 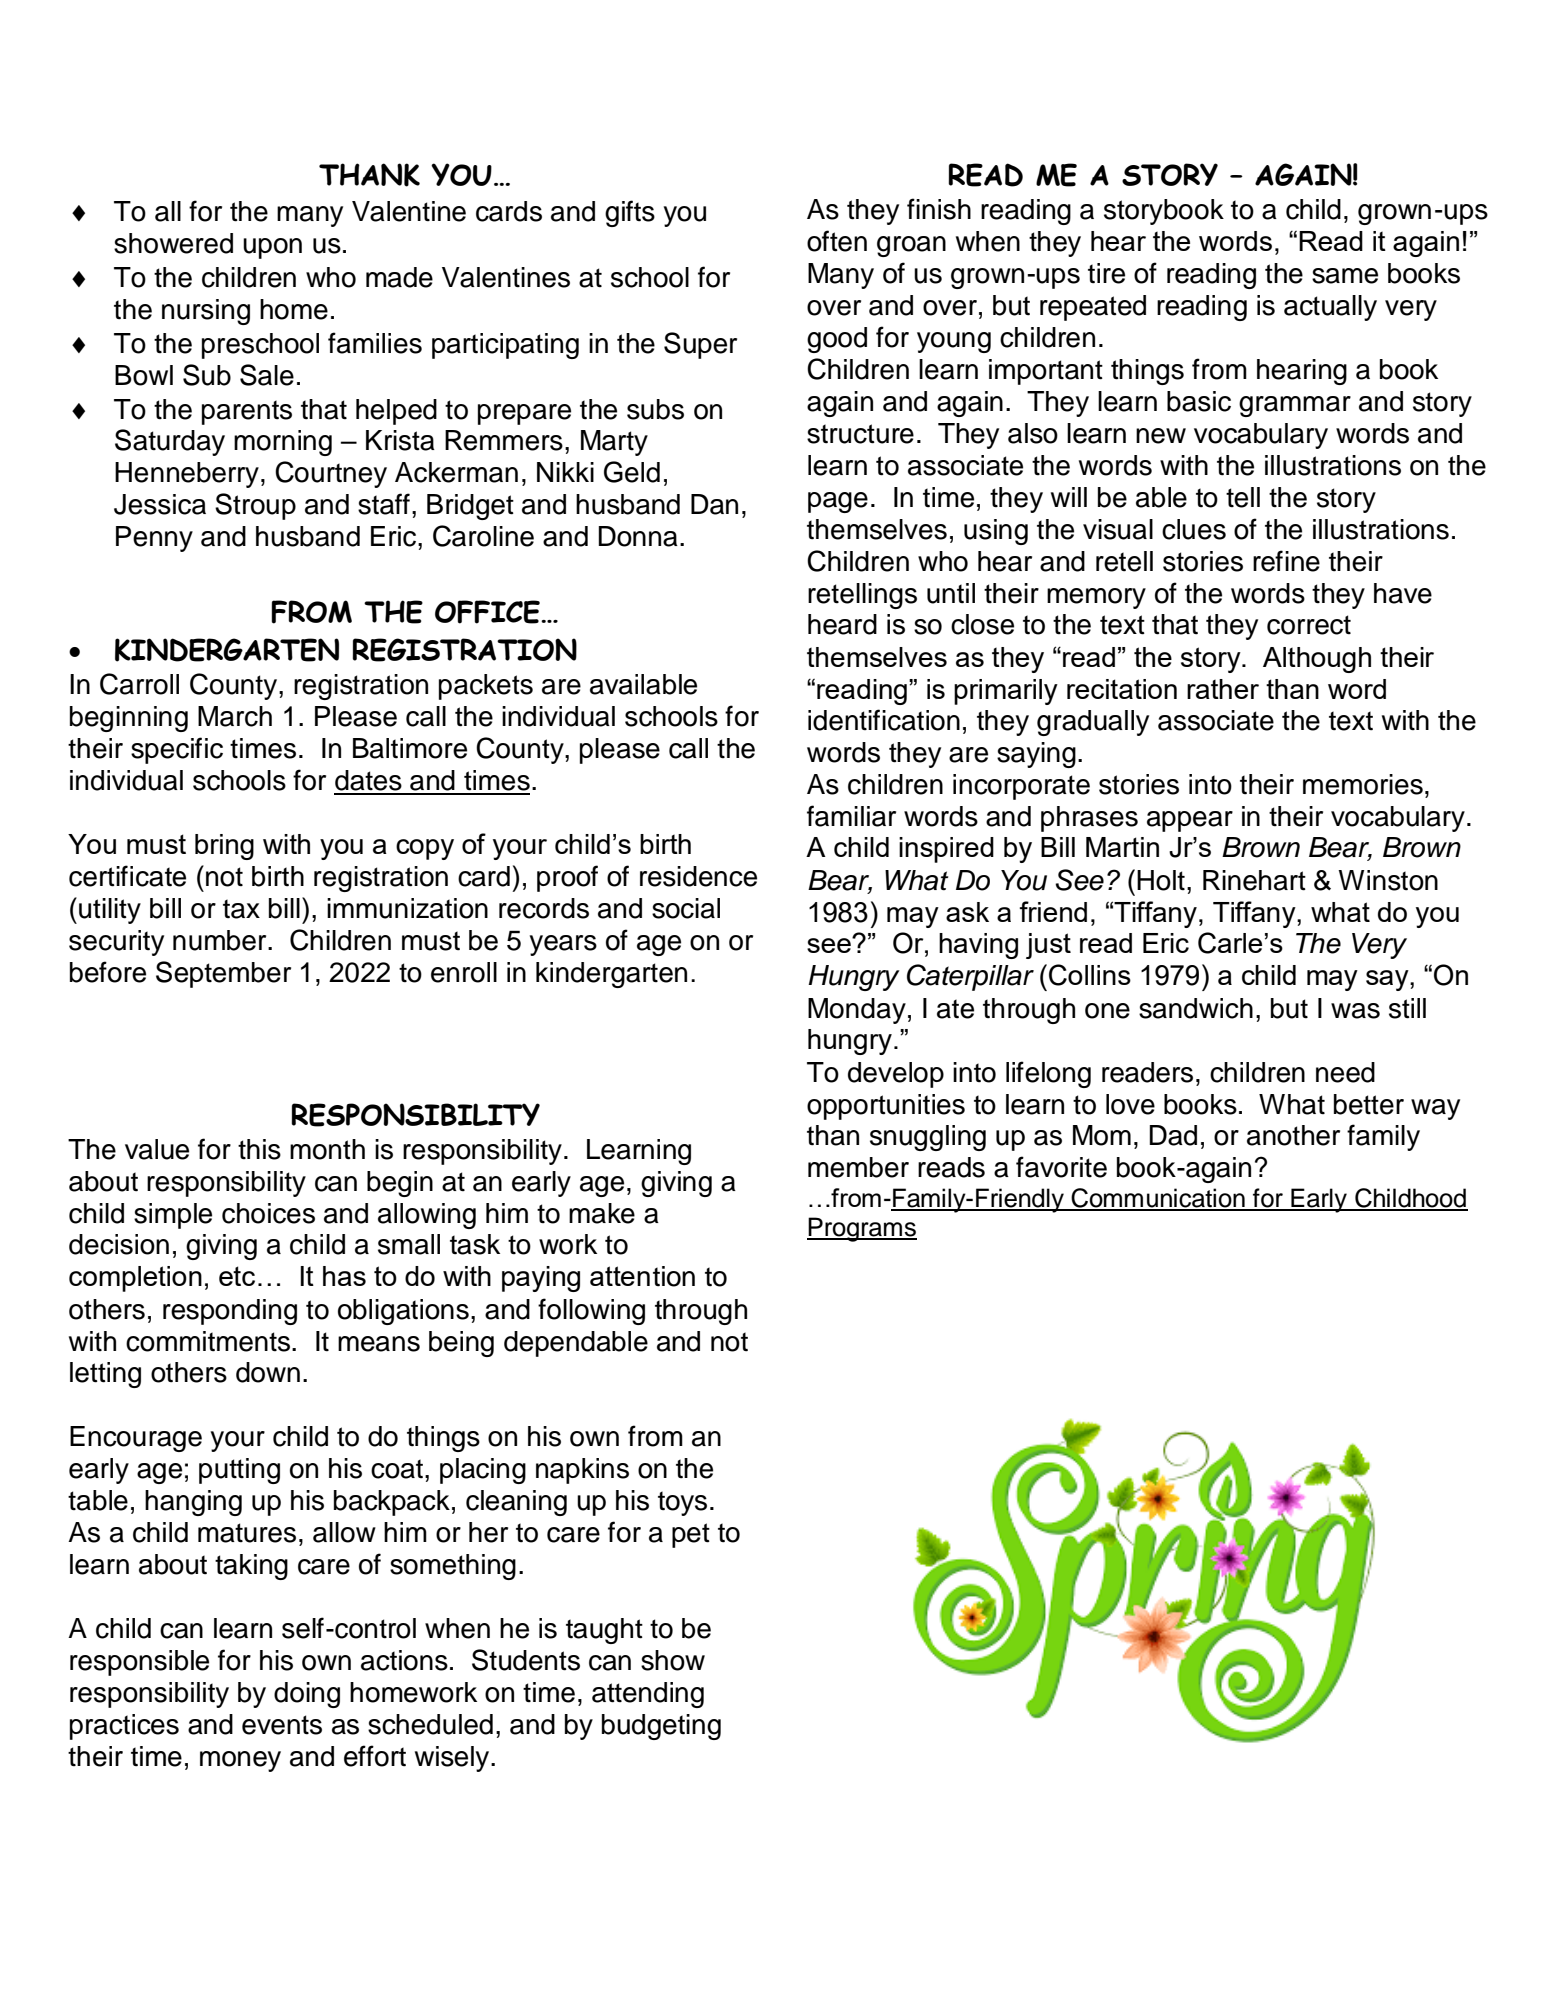 What do you see at coordinates (642, 1276) in the image?
I see `attention` at bounding box center [642, 1276].
